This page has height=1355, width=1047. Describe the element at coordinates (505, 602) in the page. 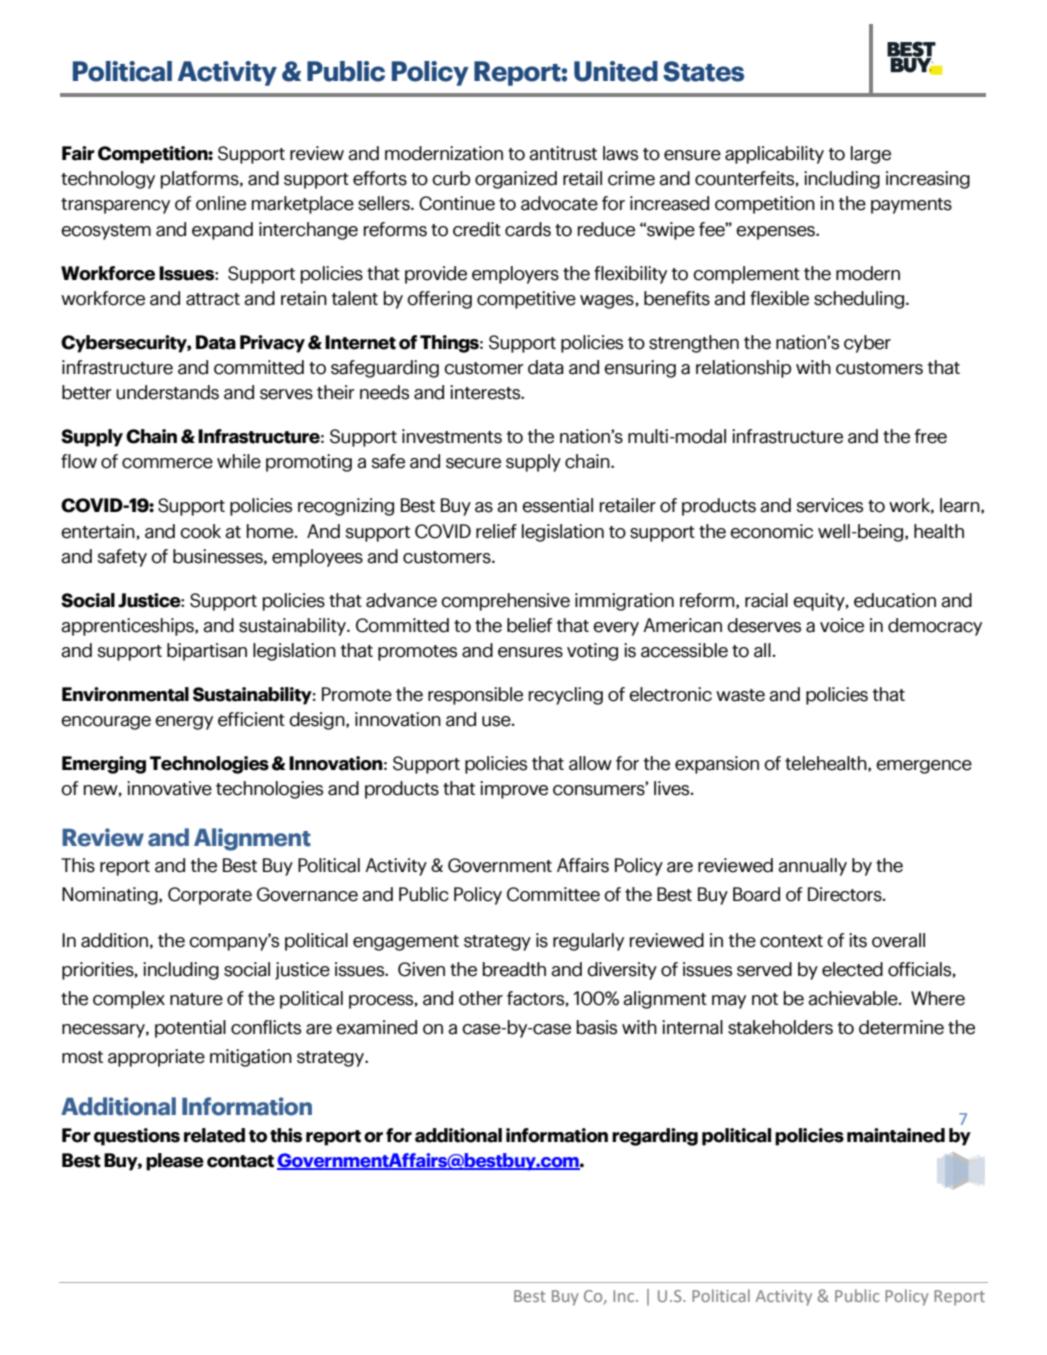

I see `comprehensive` at that location.
